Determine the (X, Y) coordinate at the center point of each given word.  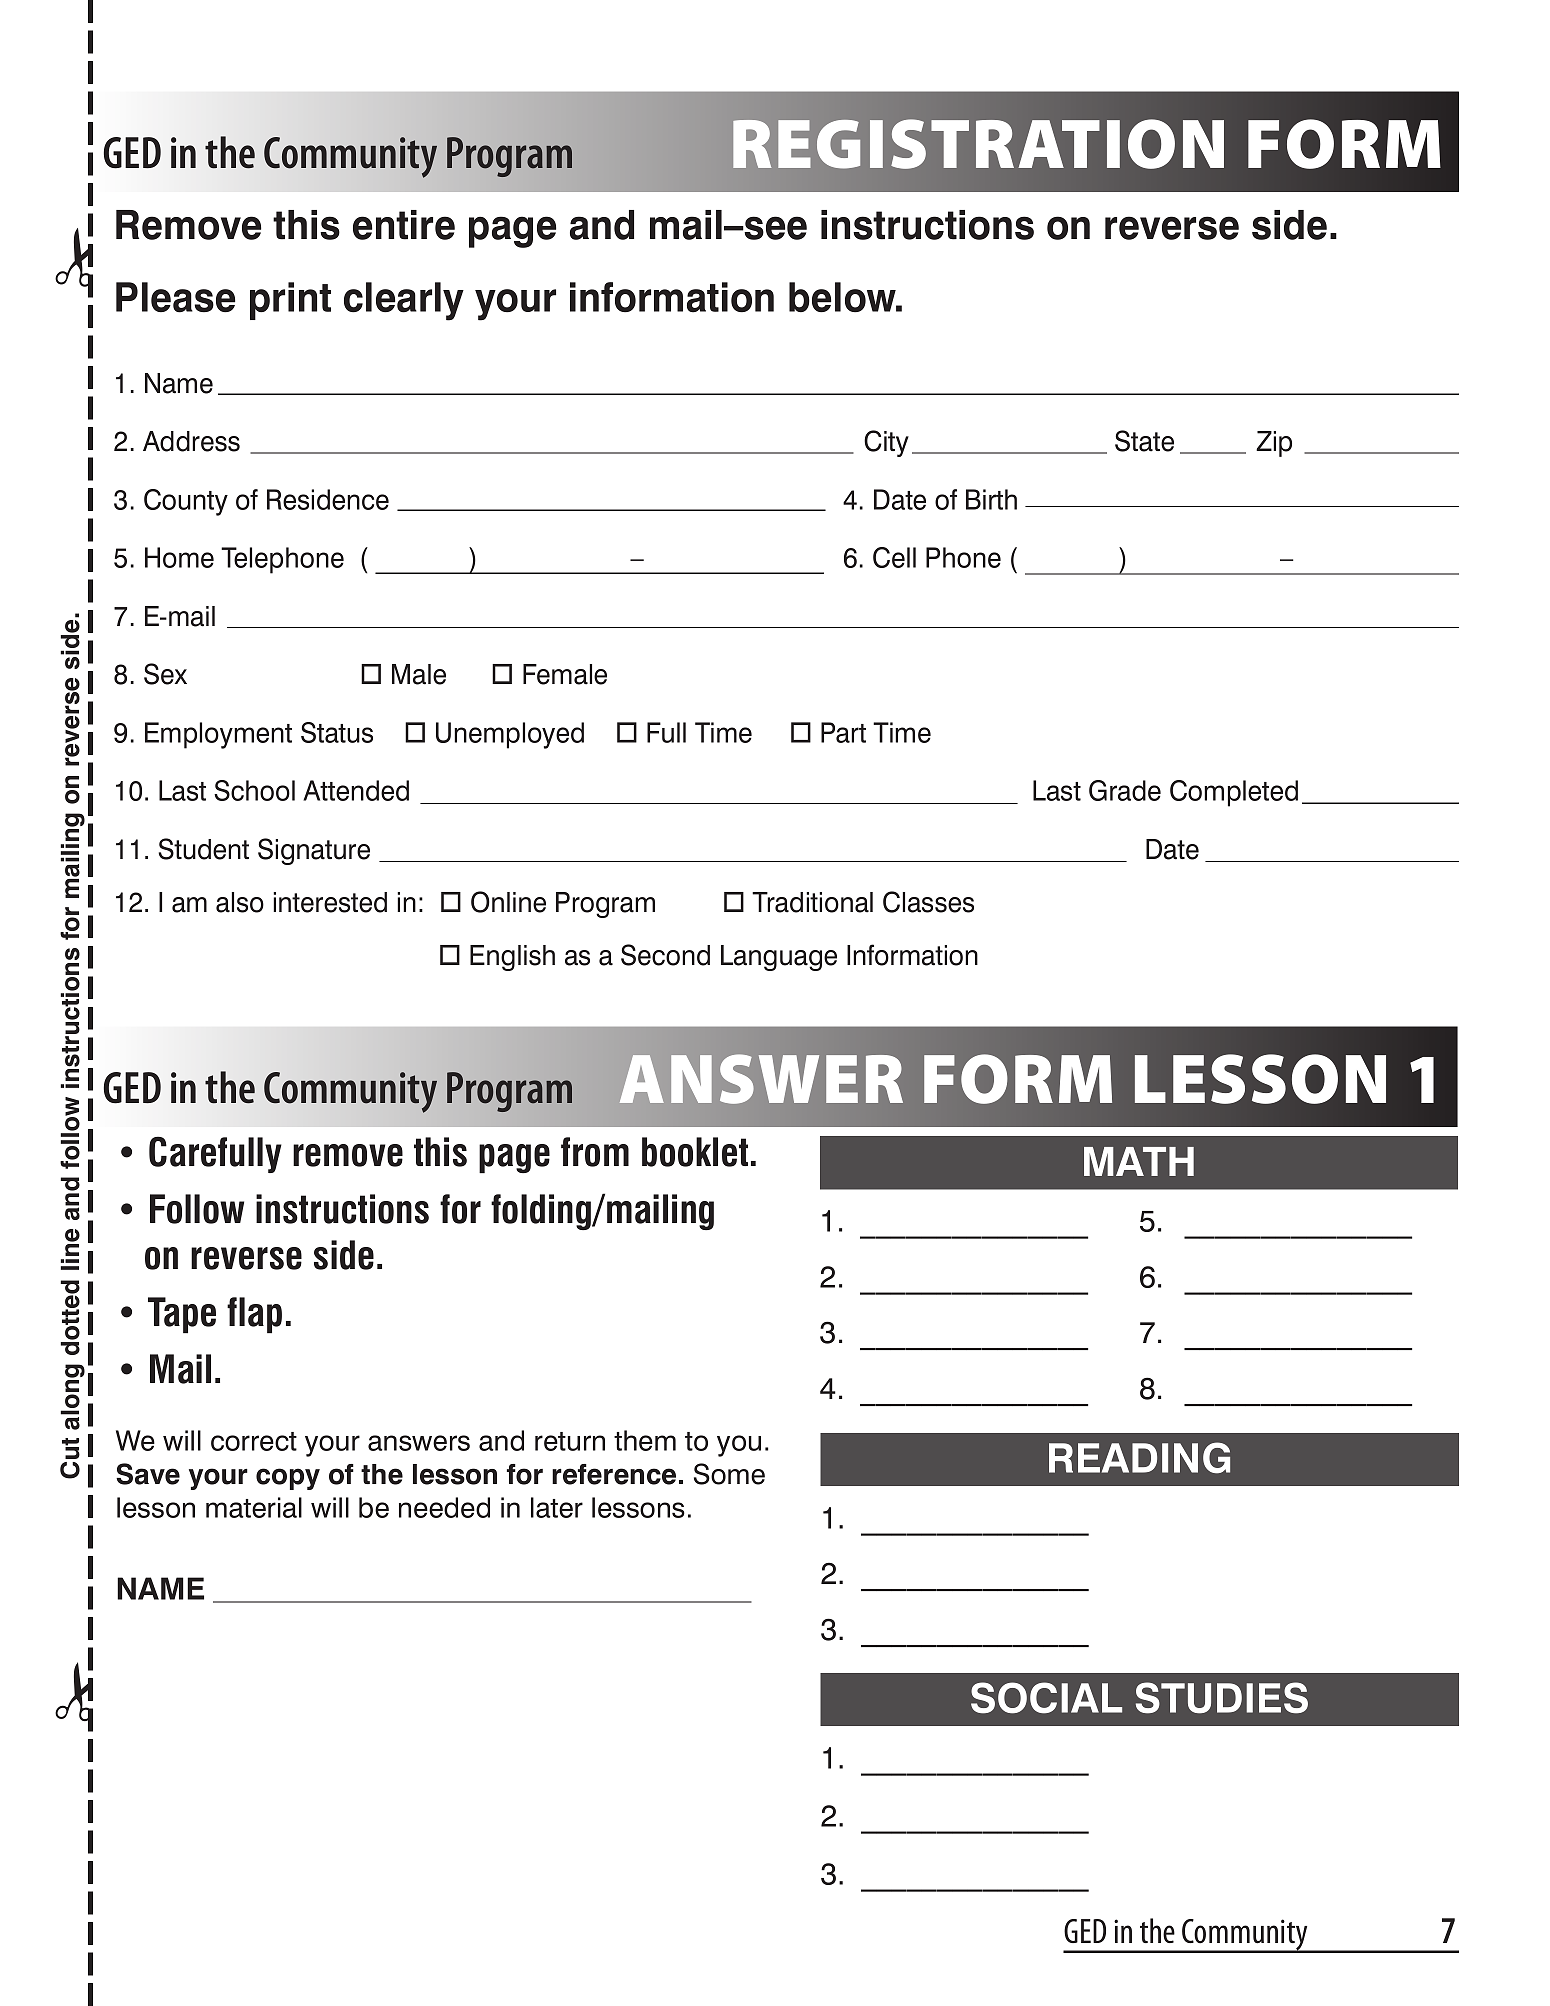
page (512, 232)
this (306, 225)
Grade (1125, 790)
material (254, 1507)
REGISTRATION (978, 144)
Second (665, 955)
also (240, 902)
